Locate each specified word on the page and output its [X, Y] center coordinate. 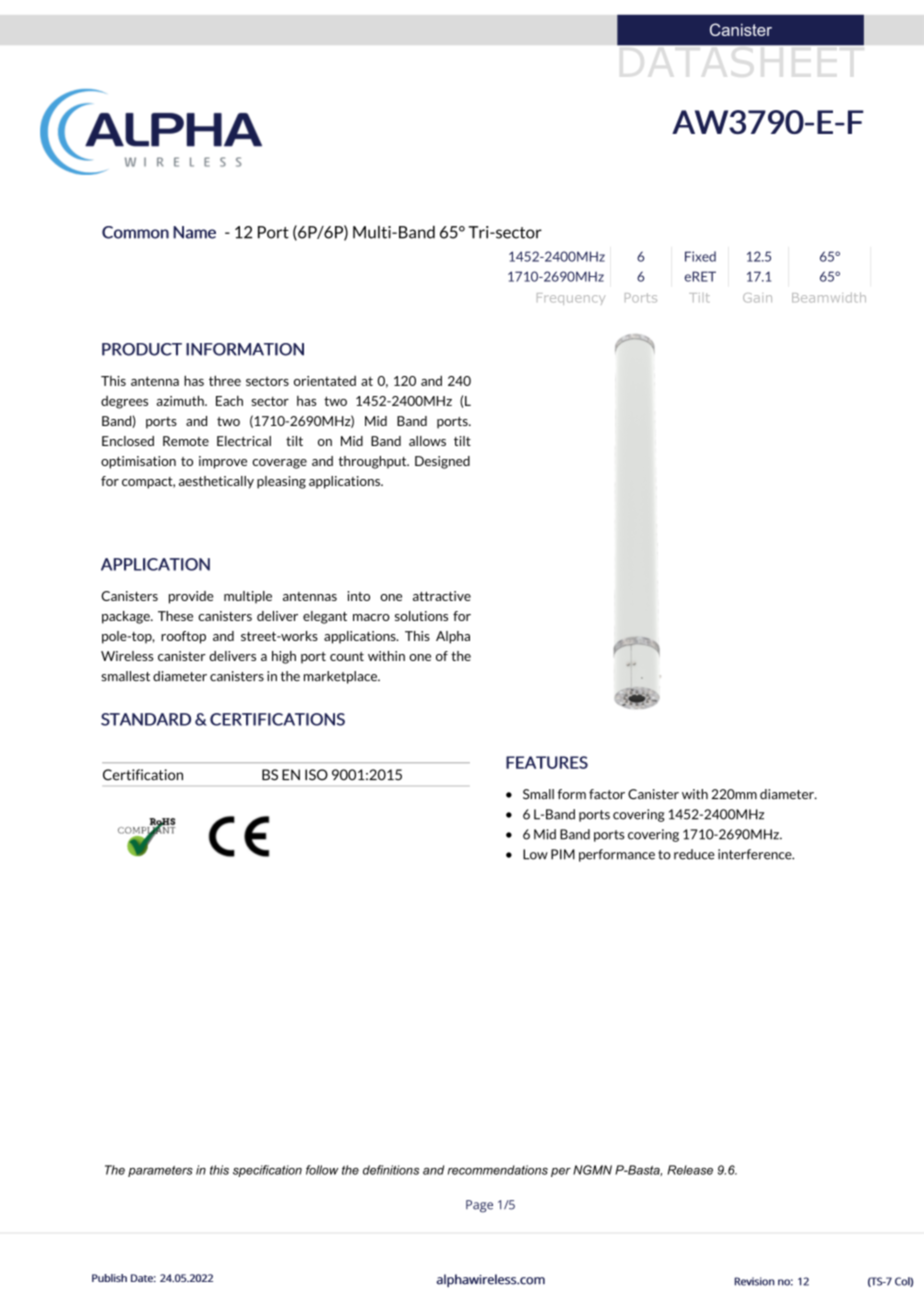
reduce [694, 854]
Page [479, 1206]
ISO [316, 775]
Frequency [571, 299]
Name [194, 232]
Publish [109, 1278]
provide [191, 597]
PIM [563, 854]
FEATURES [547, 762]
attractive [442, 596]
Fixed [700, 256]
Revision [754, 1281]
